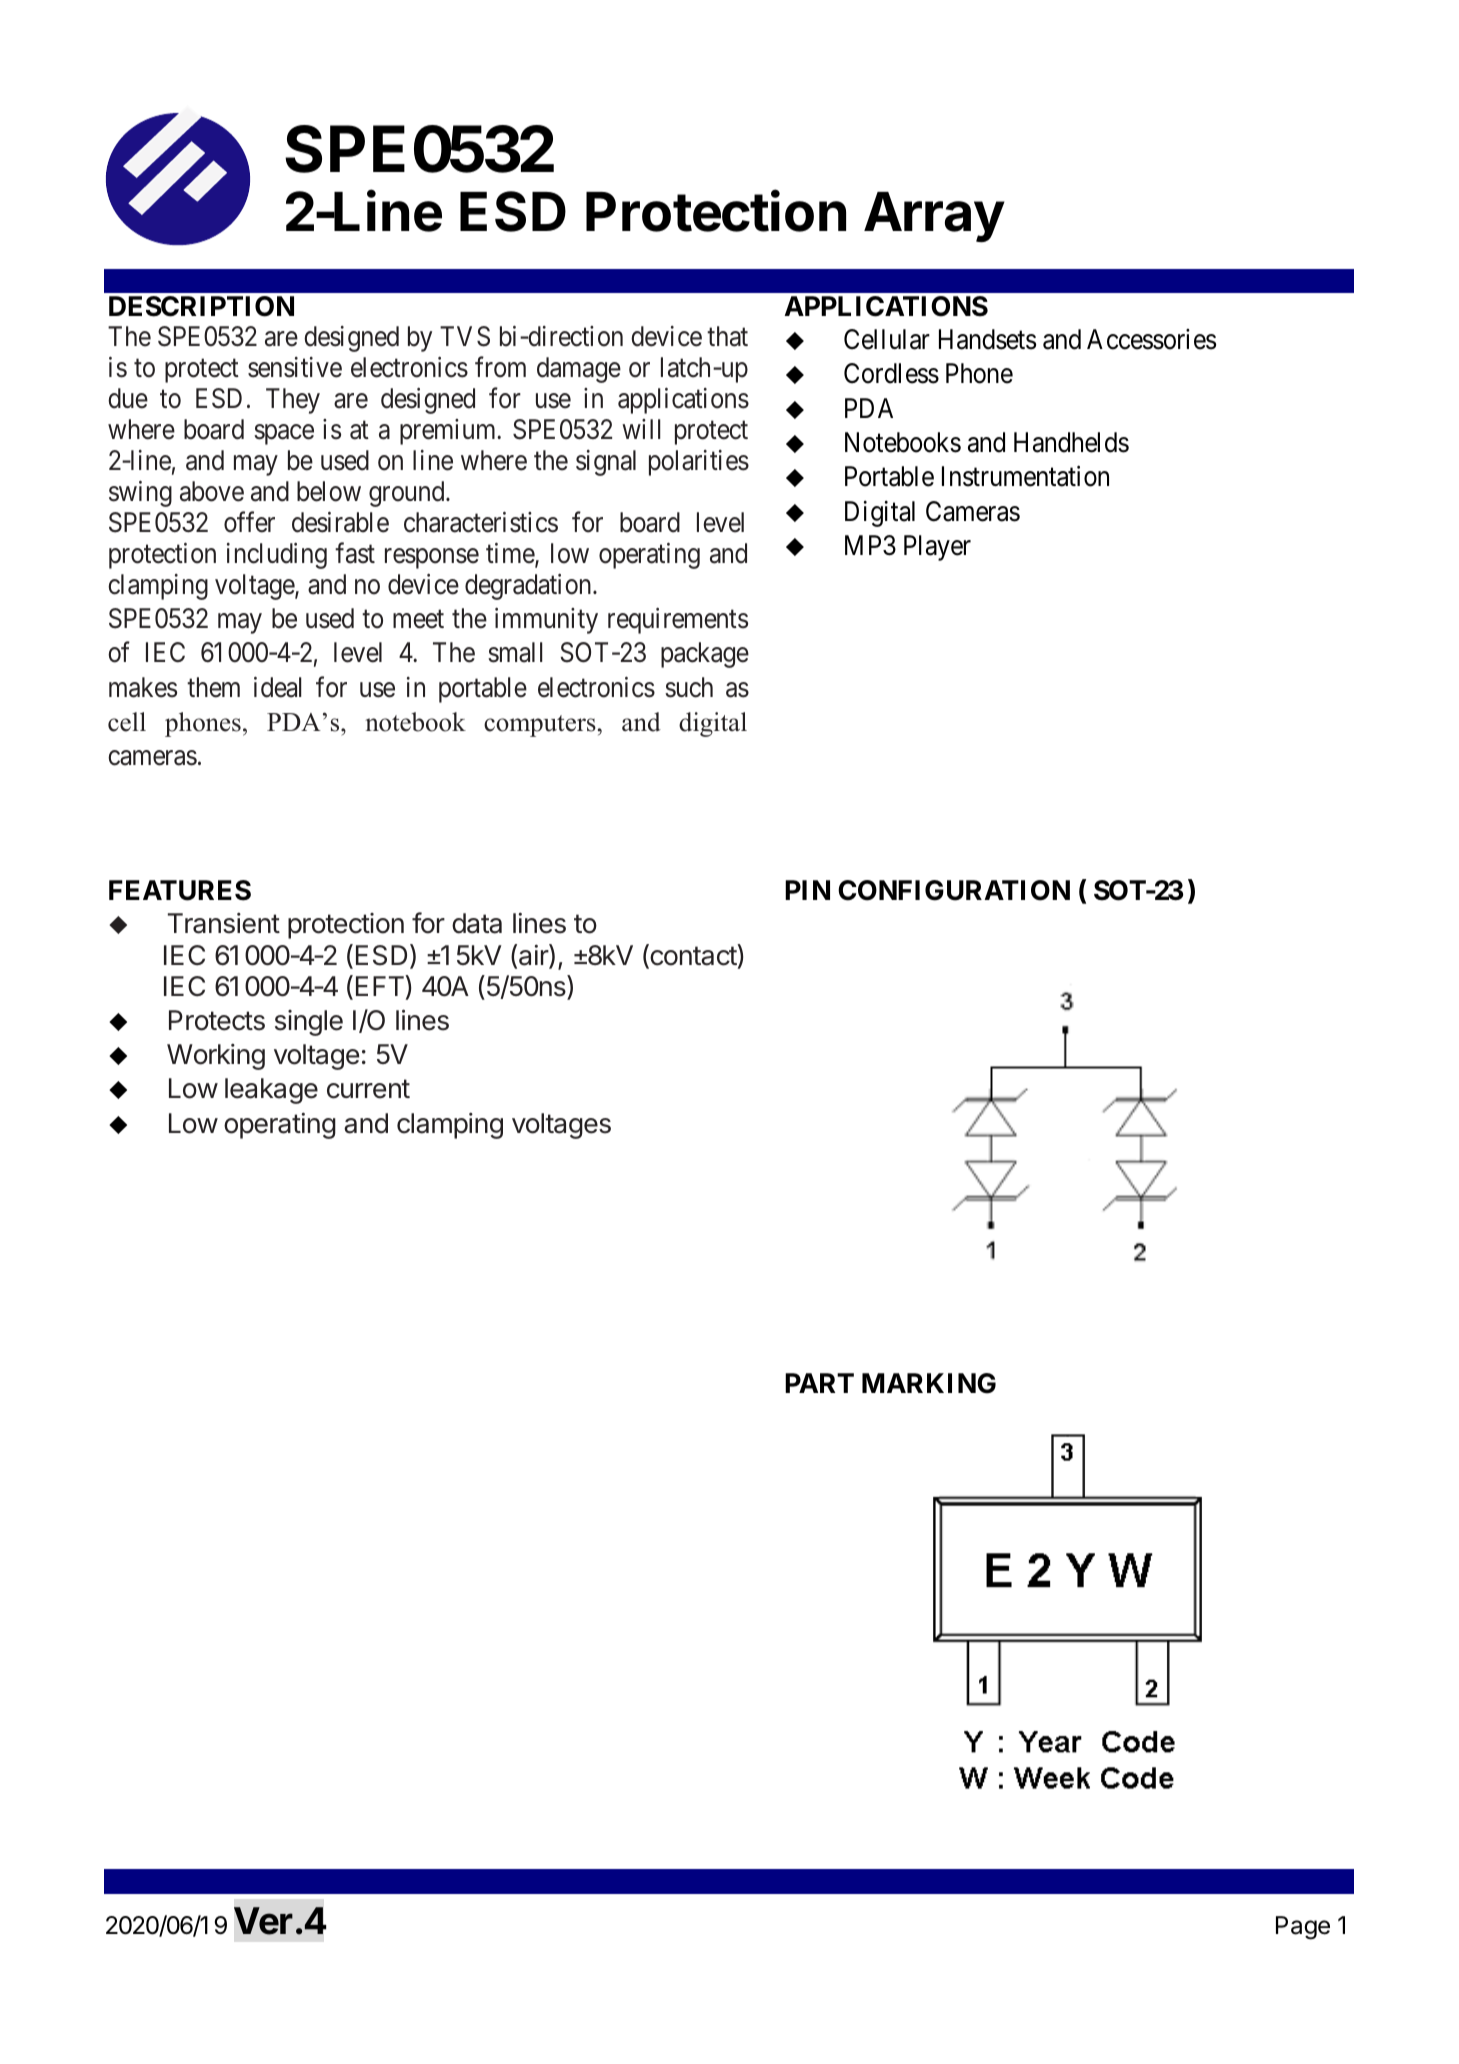 This image has width=1459, height=2064. I want to click on DESCRIPTION, so click(201, 306).
